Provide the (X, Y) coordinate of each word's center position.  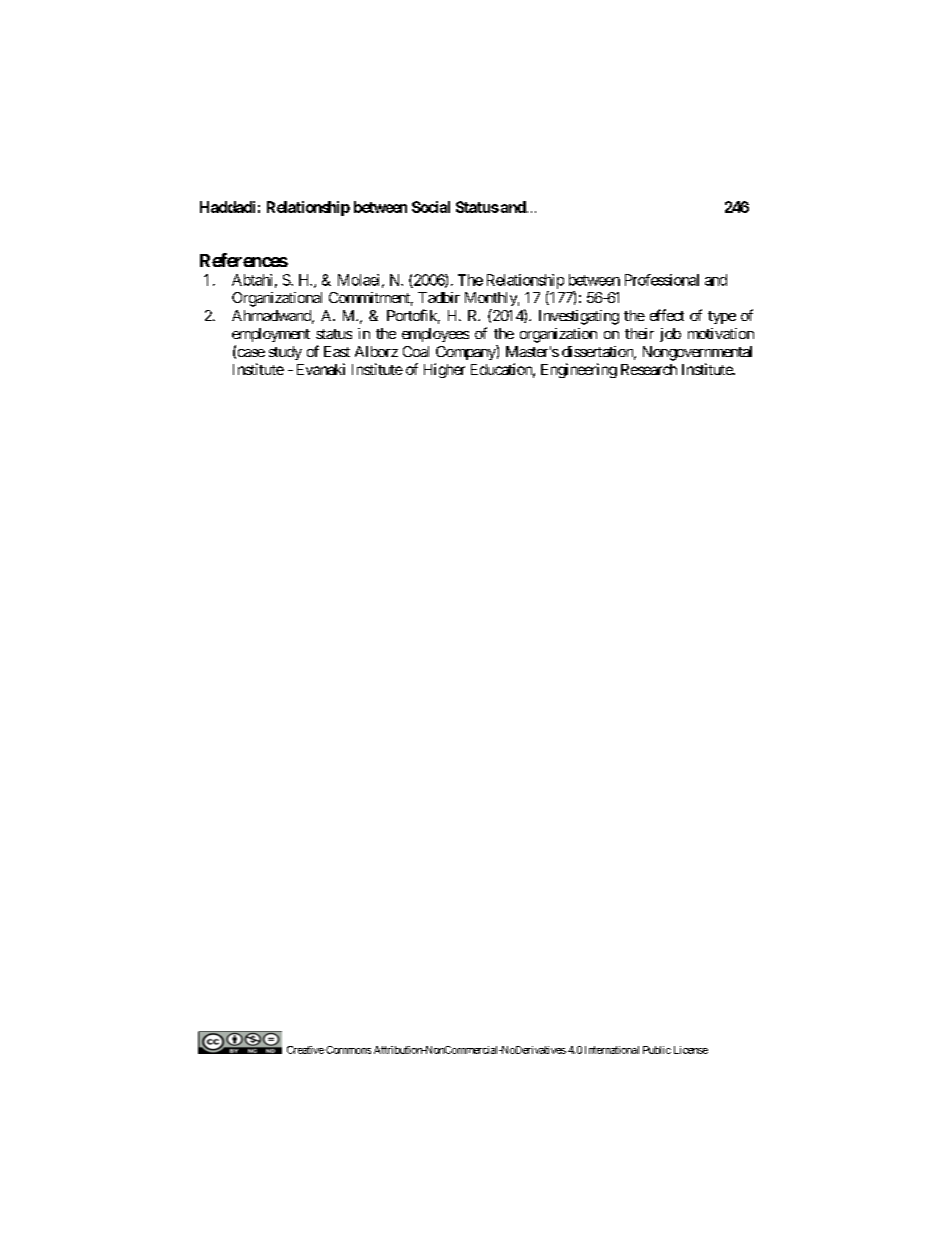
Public (657, 1050)
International (612, 1050)
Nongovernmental (697, 353)
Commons (348, 1050)
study (285, 353)
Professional (662, 280)
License (691, 1050)
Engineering (579, 370)
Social (431, 207)
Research (649, 369)
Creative (305, 1050)
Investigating (579, 317)
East (337, 351)
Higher (444, 370)
